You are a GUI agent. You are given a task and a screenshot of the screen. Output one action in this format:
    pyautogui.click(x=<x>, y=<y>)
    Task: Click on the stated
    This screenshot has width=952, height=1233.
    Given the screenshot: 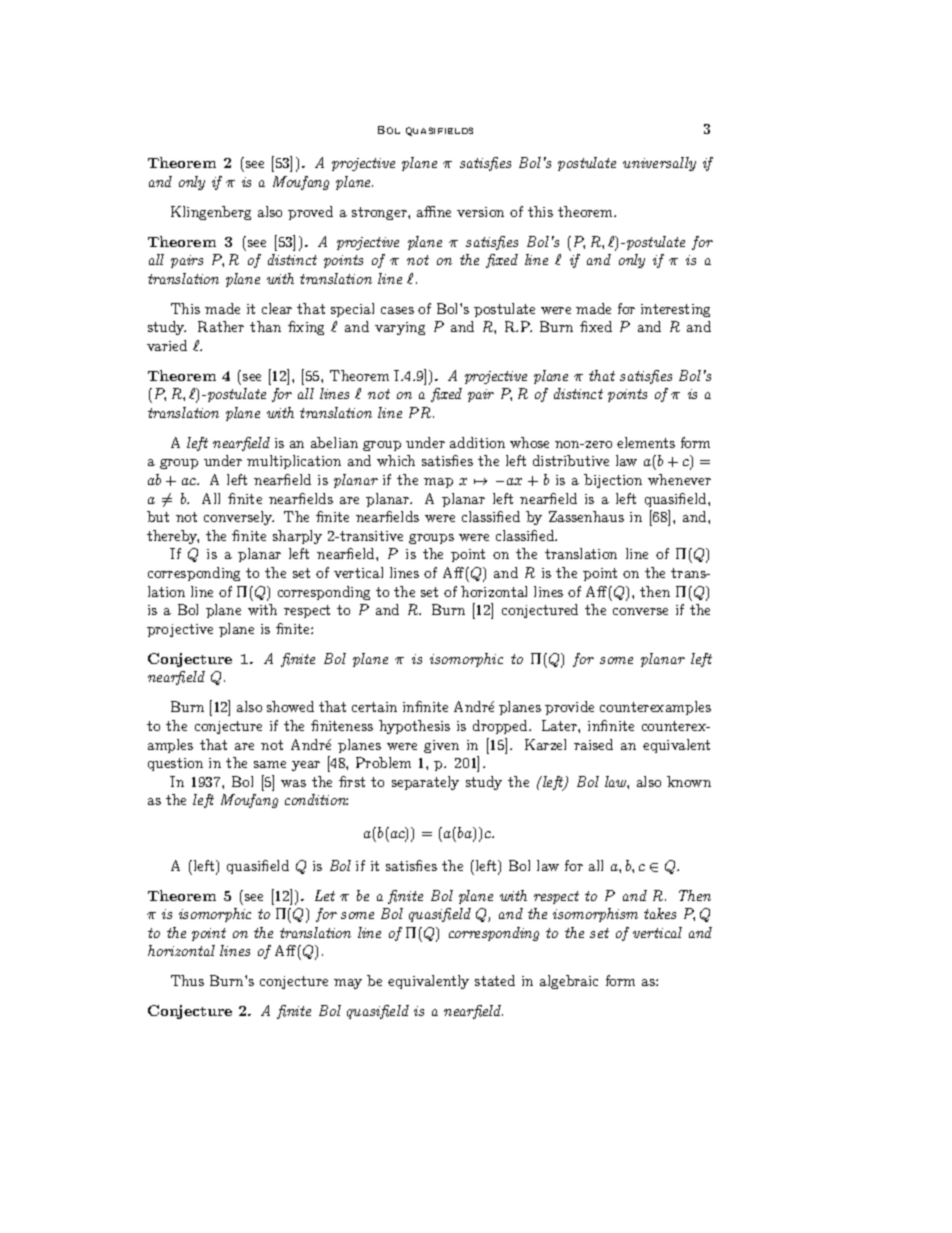 What is the action you would take?
    pyautogui.click(x=495, y=980)
